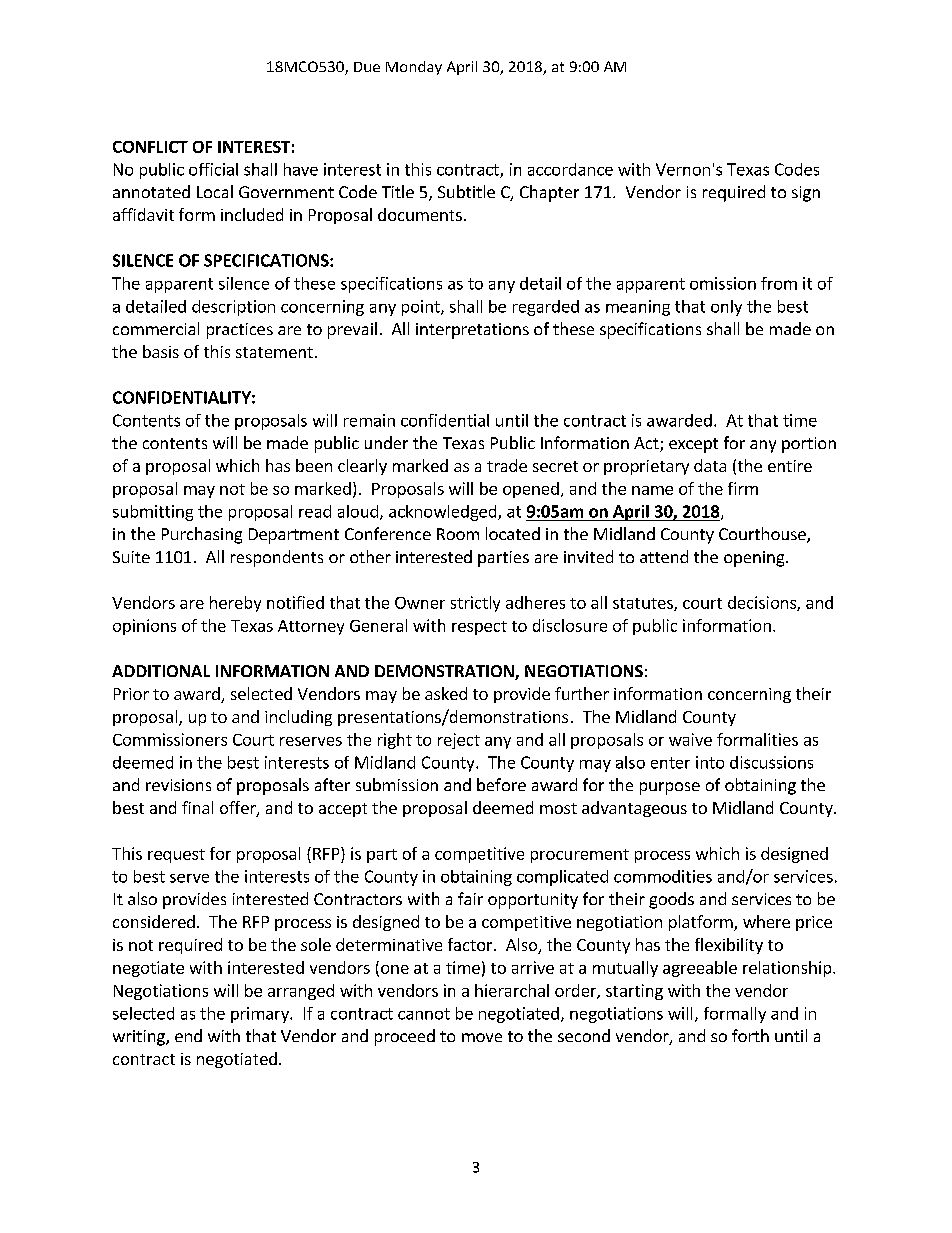  I want to click on Monday, so click(414, 68).
